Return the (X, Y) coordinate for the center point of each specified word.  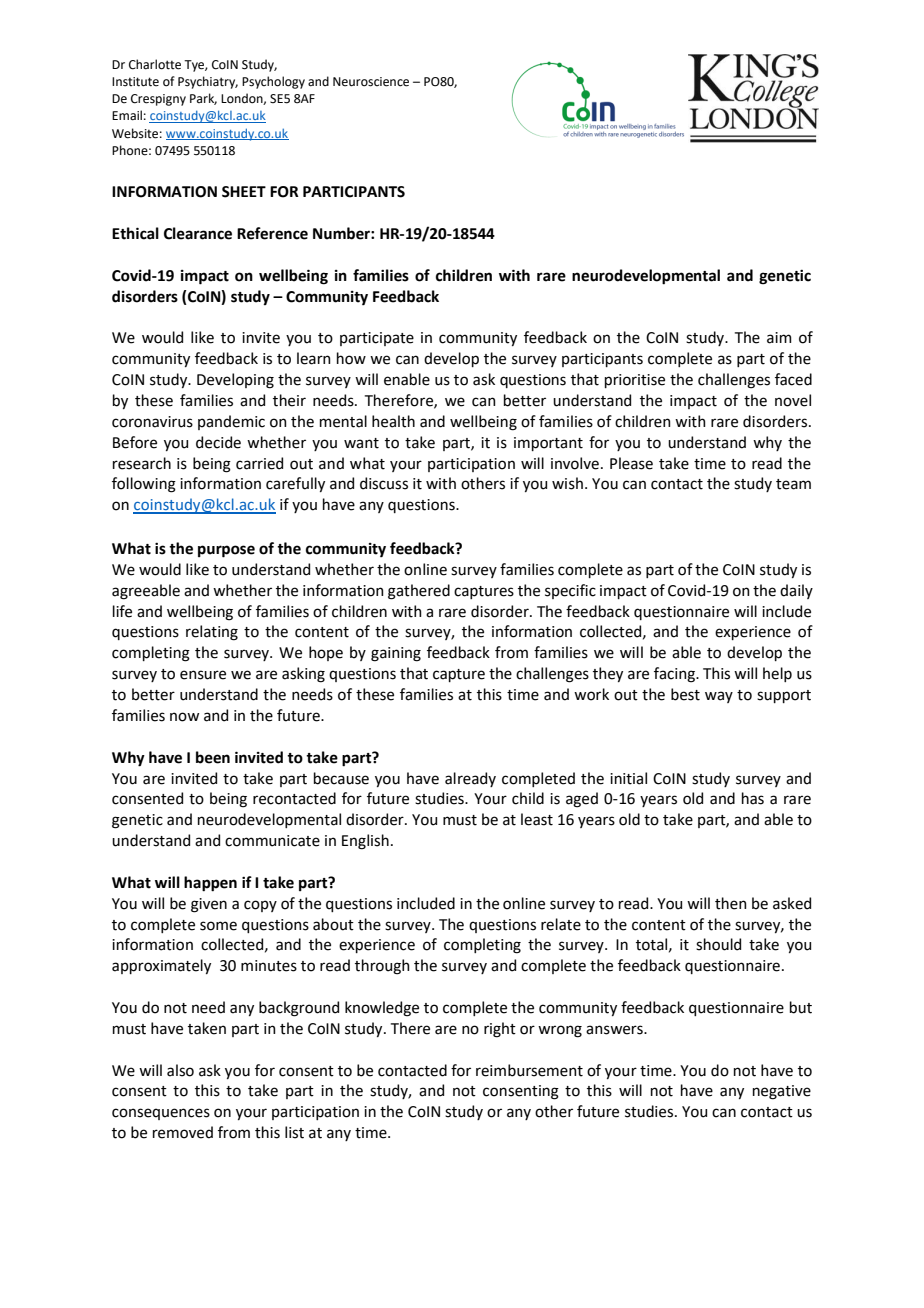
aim (779, 338)
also (180, 1070)
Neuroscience (371, 82)
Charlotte (155, 64)
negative (782, 1092)
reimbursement (529, 1070)
